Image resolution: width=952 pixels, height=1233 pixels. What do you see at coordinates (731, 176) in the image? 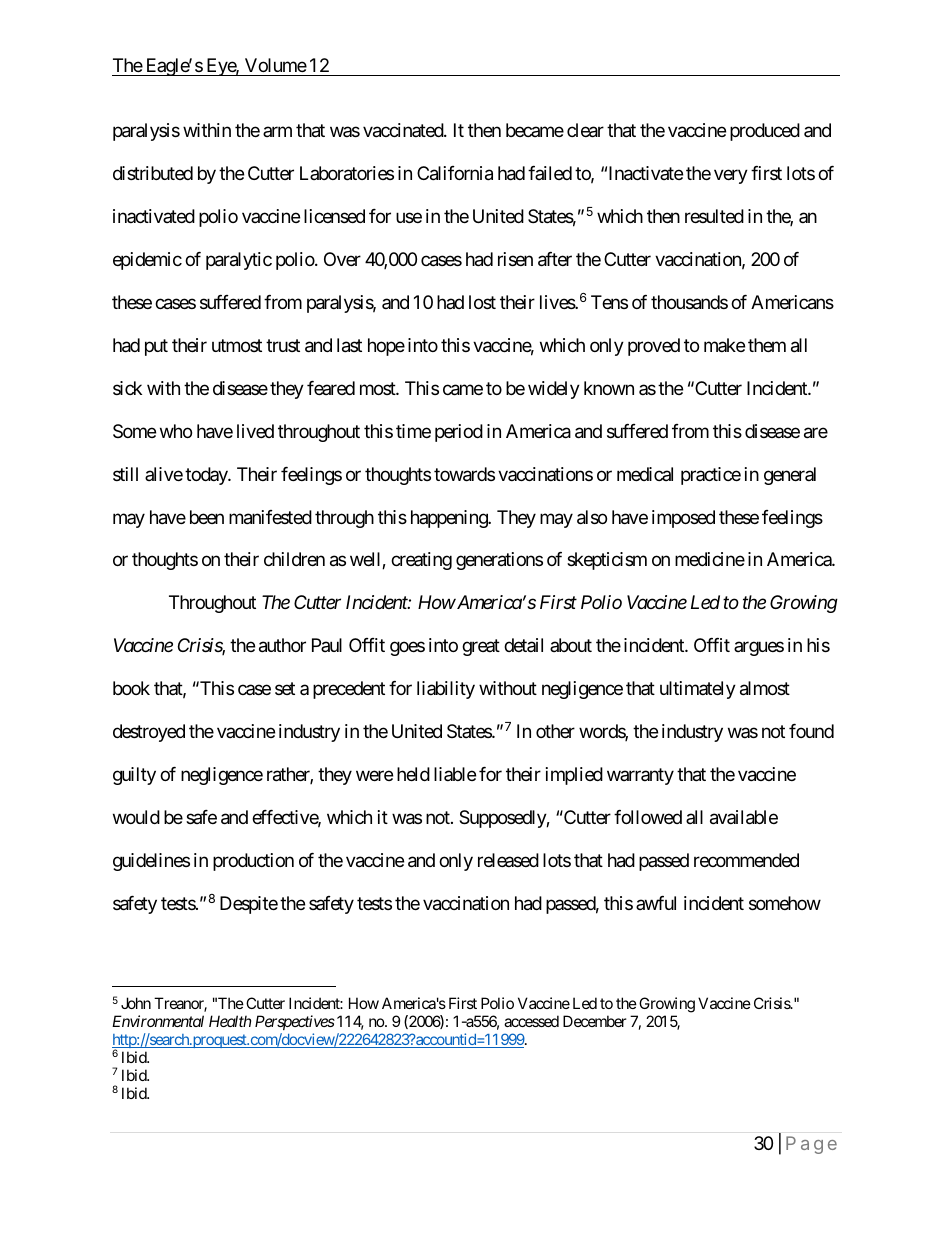
I see `very` at bounding box center [731, 176].
